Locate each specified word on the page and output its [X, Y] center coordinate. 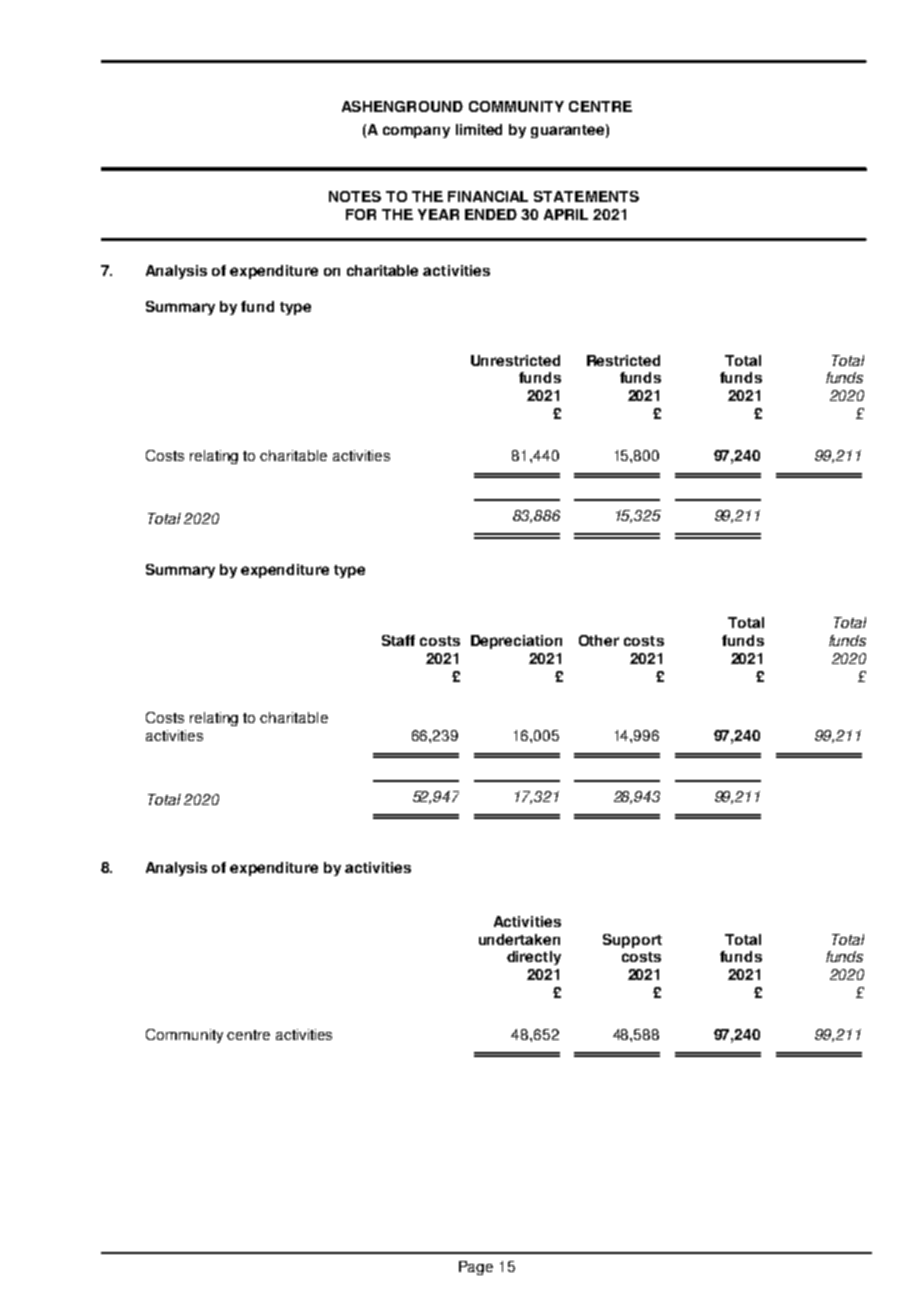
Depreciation [516, 642]
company [416, 132]
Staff [398, 640]
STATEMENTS [586, 196]
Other [599, 640]
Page [476, 1268]
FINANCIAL [488, 196]
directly [534, 958]
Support [632, 941]
